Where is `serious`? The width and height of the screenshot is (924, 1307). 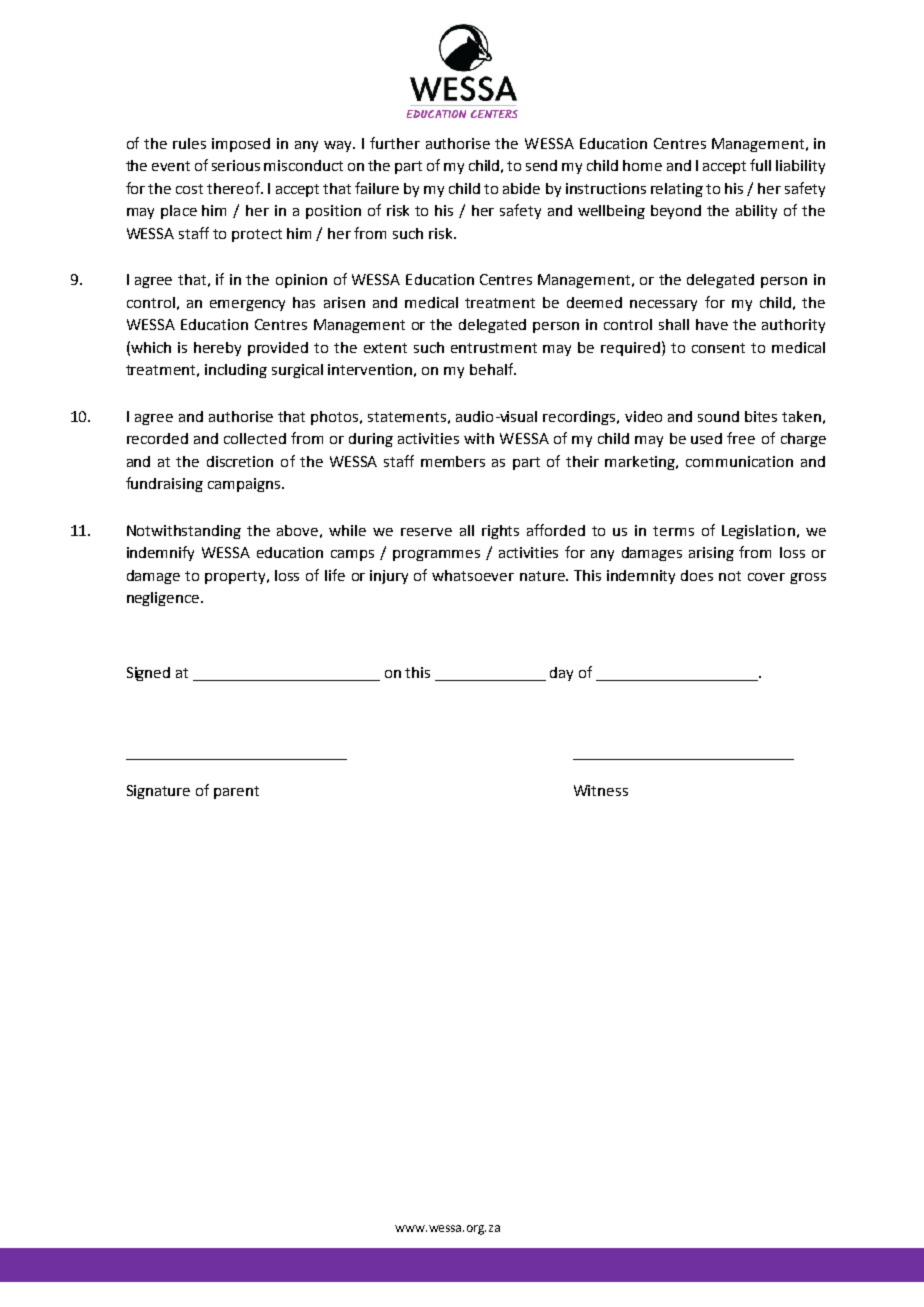 serious is located at coordinates (236, 165).
